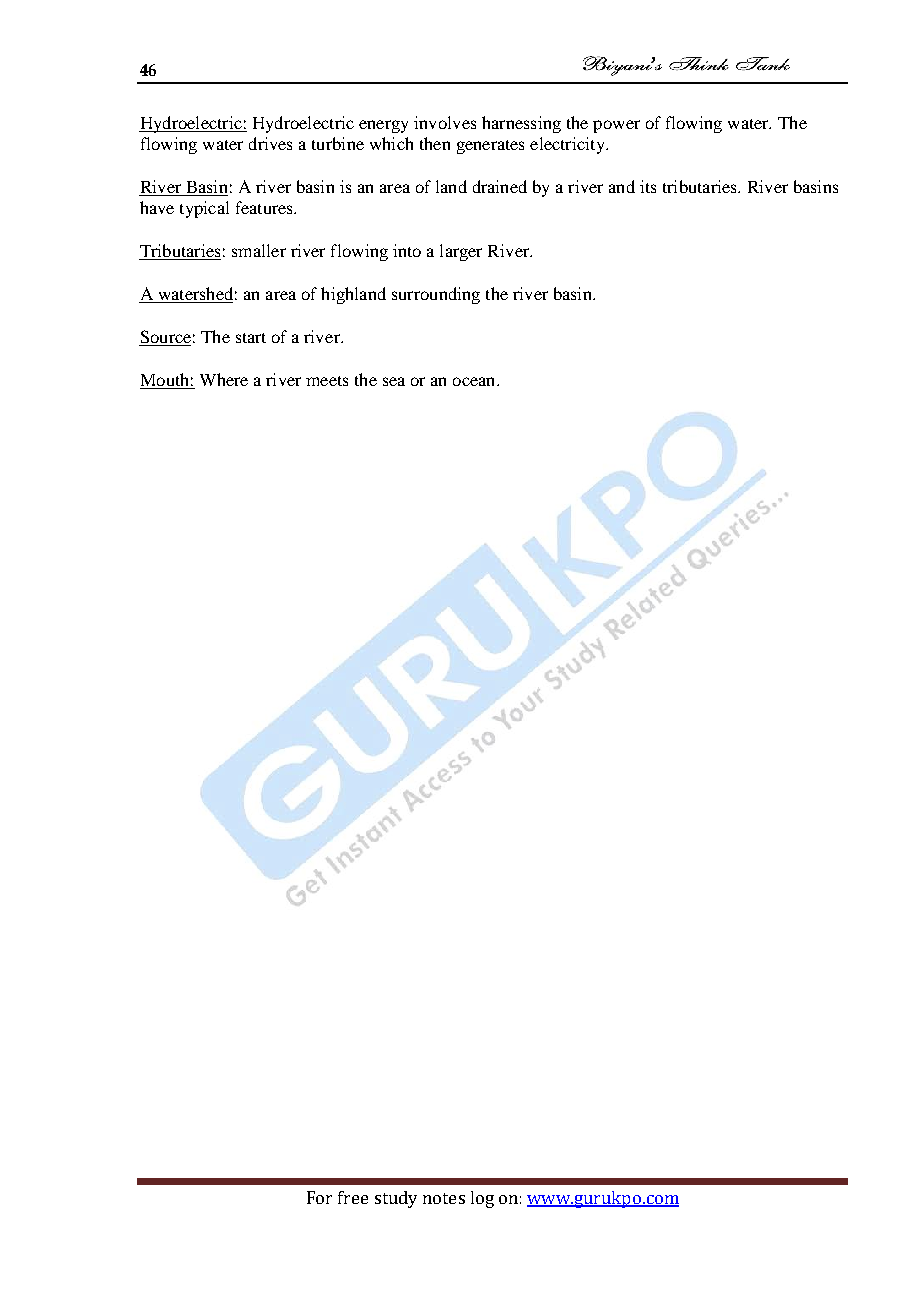 Image resolution: width=924 pixels, height=1307 pixels. Describe the element at coordinates (394, 381) in the page. I see `sea` at that location.
